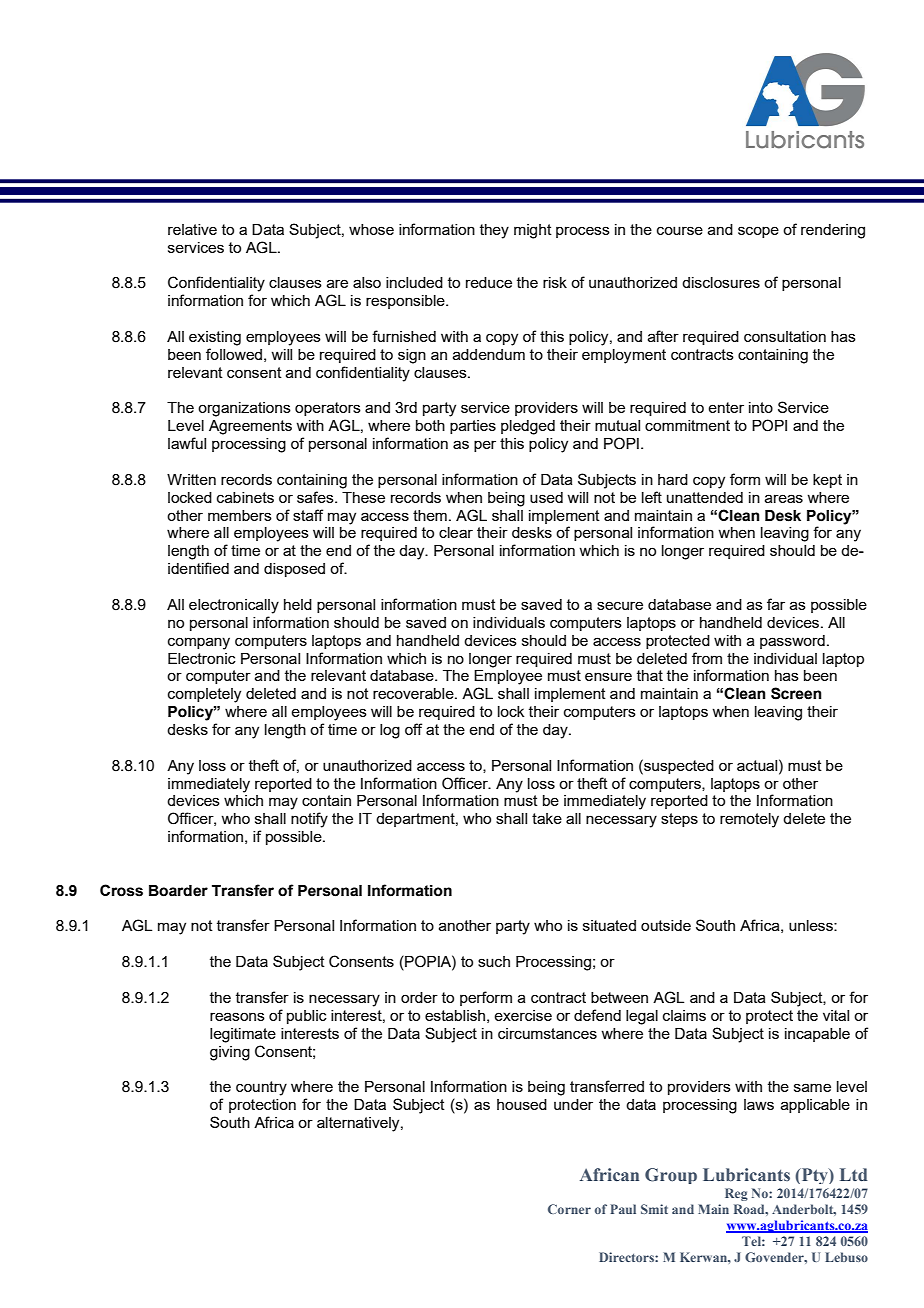 This page has height=1308, width=924. What do you see at coordinates (456, 532) in the page?
I see `clear` at bounding box center [456, 532].
